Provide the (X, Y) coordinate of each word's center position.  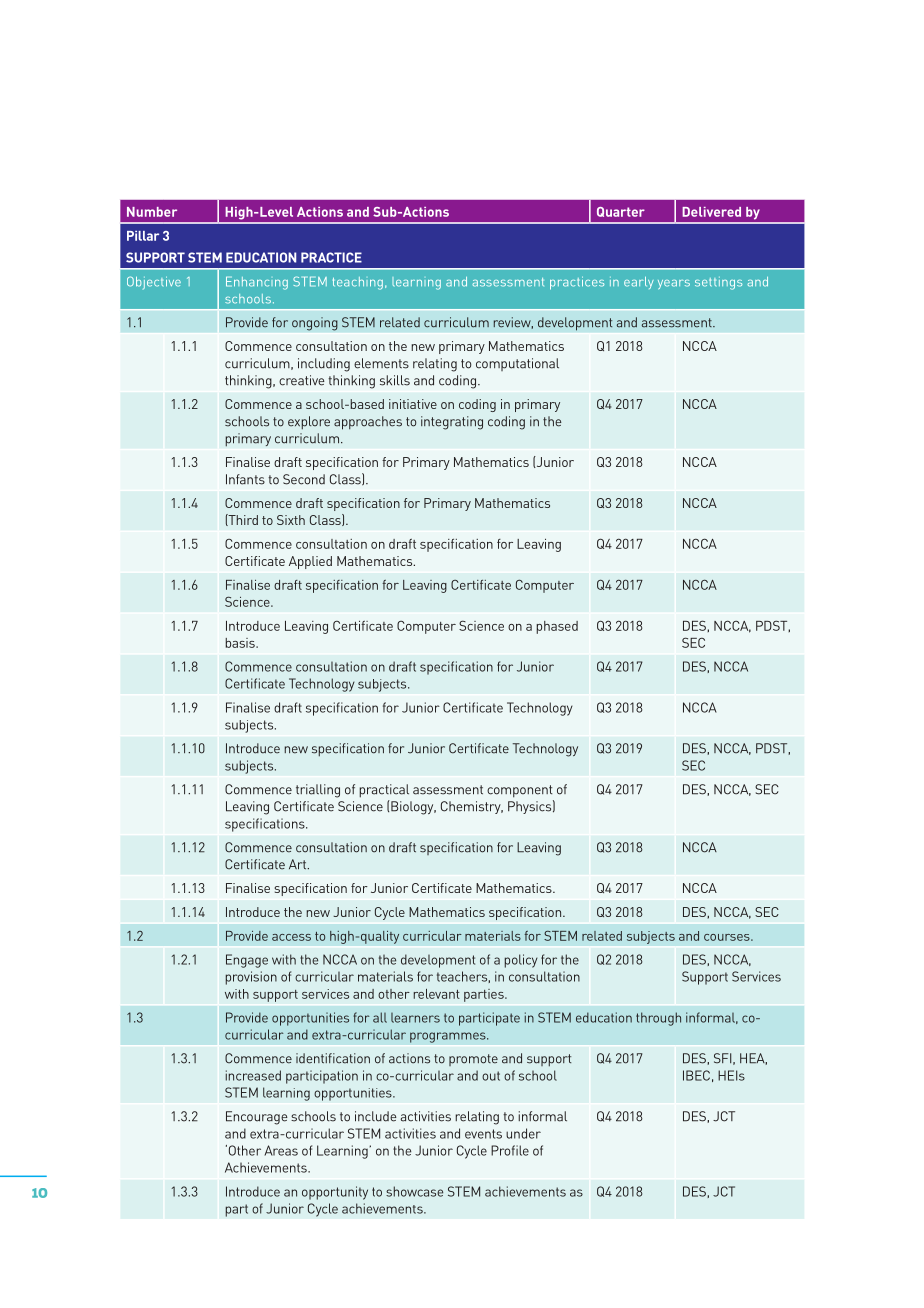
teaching (358, 283)
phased (557, 627)
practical (384, 791)
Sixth (291, 520)
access (291, 937)
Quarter (621, 212)
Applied (310, 562)
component (520, 791)
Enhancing (257, 283)
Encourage (257, 1118)
